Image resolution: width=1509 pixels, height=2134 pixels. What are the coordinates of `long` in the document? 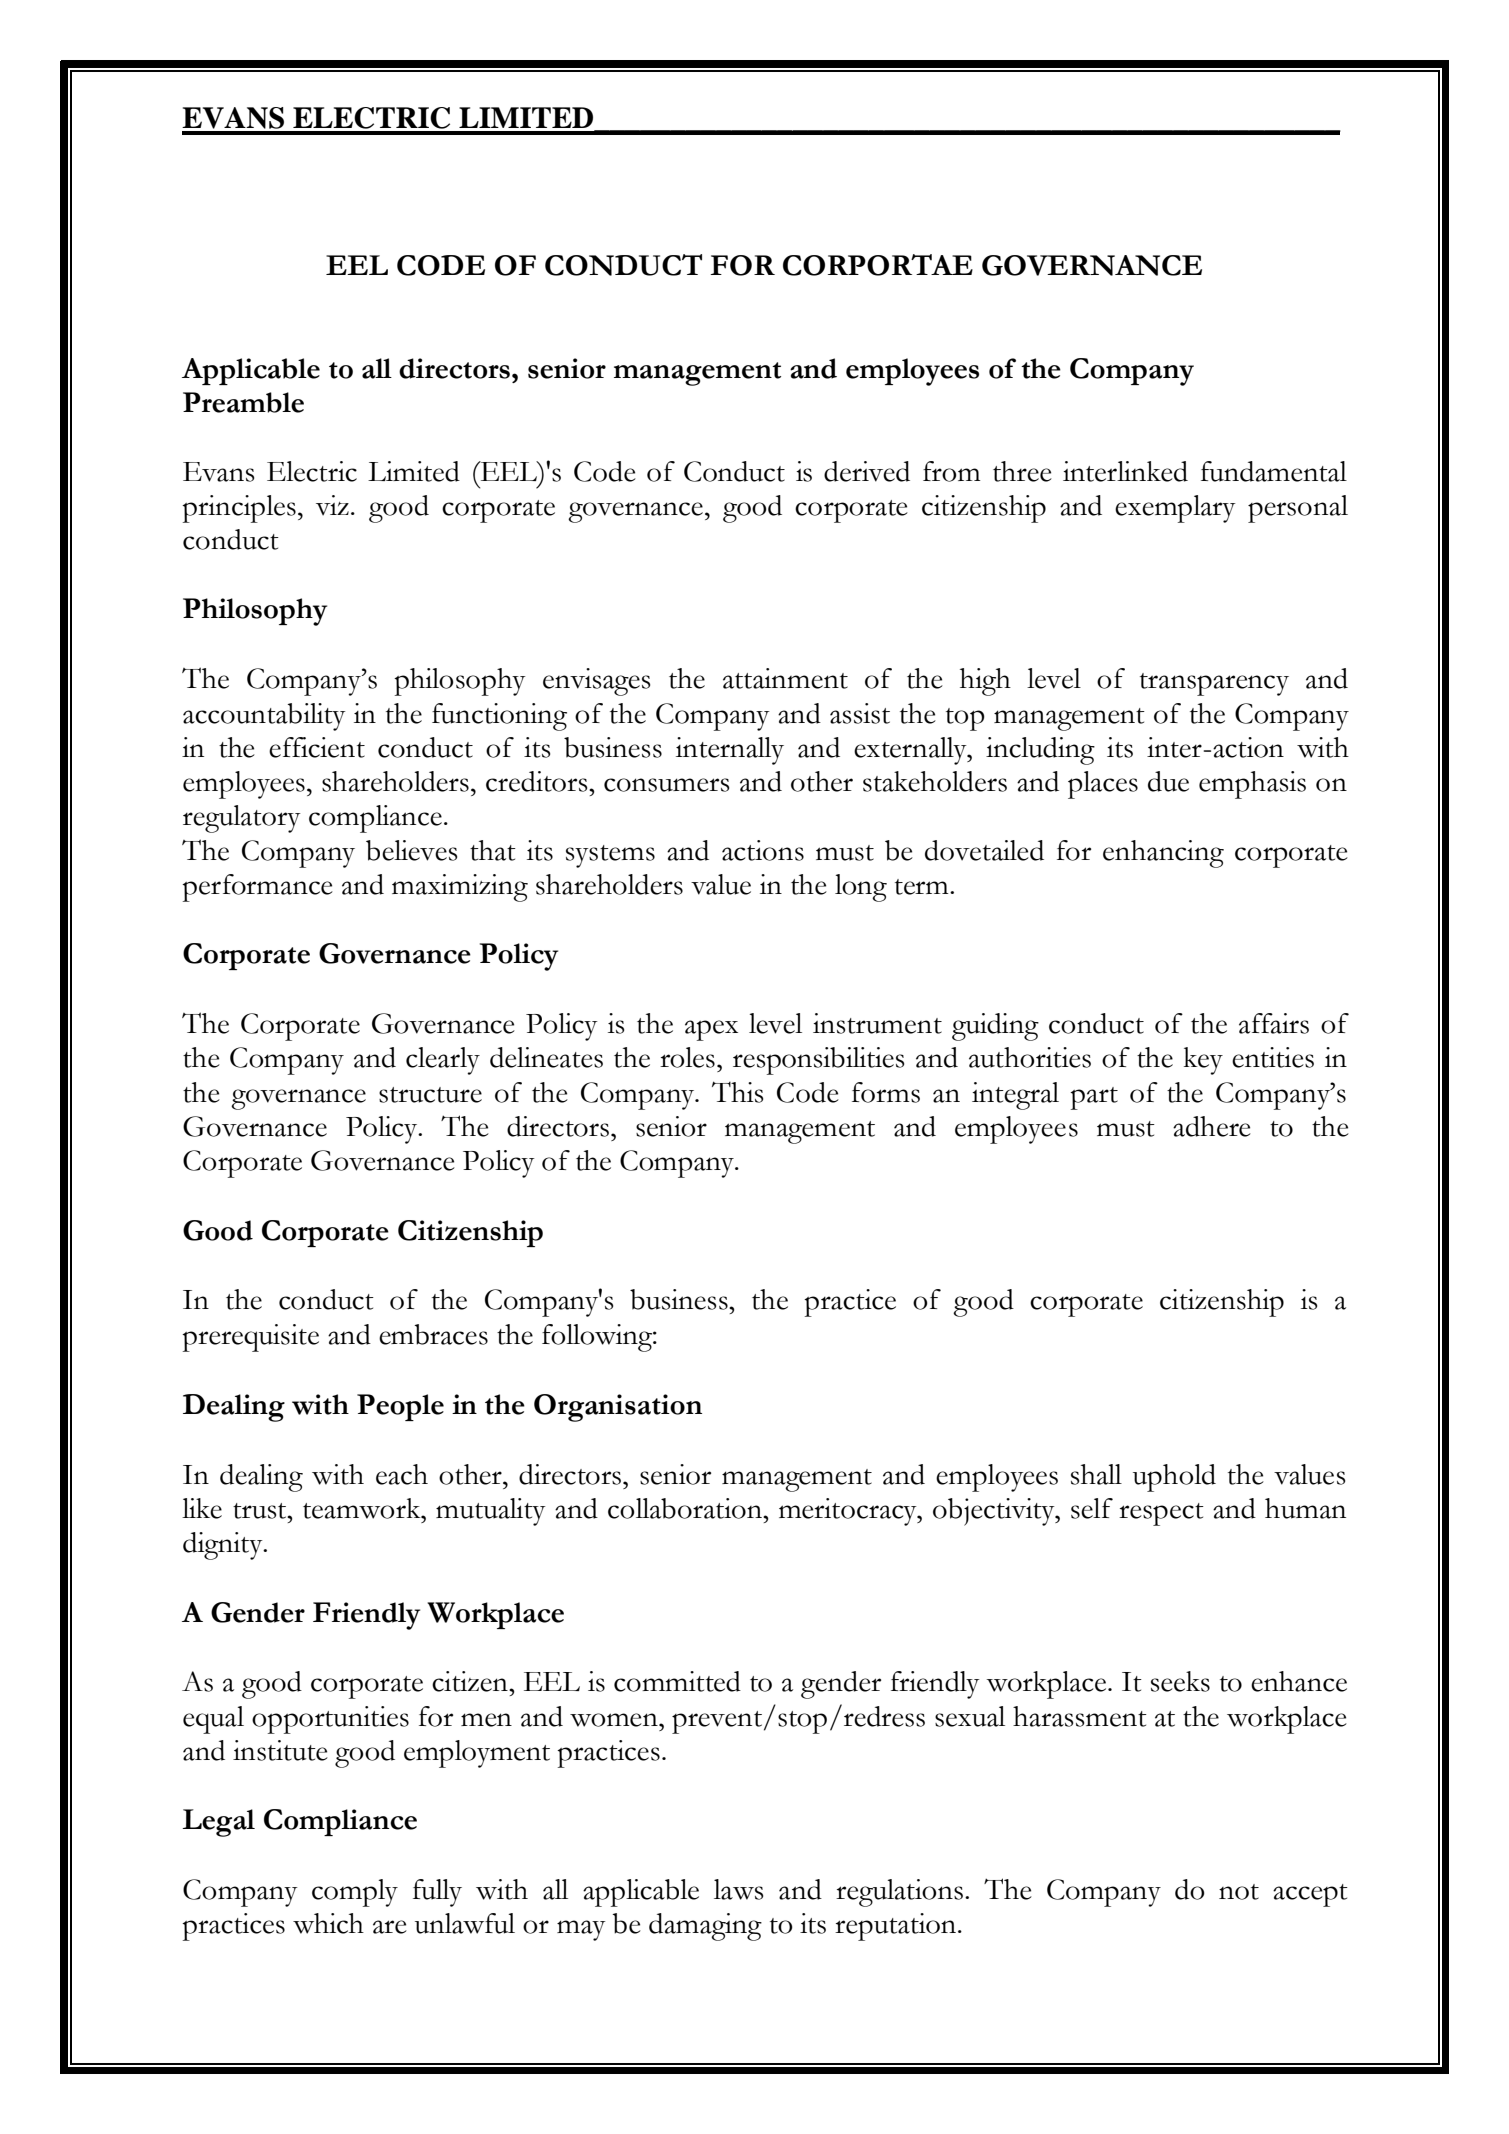 It's located at (861, 888).
